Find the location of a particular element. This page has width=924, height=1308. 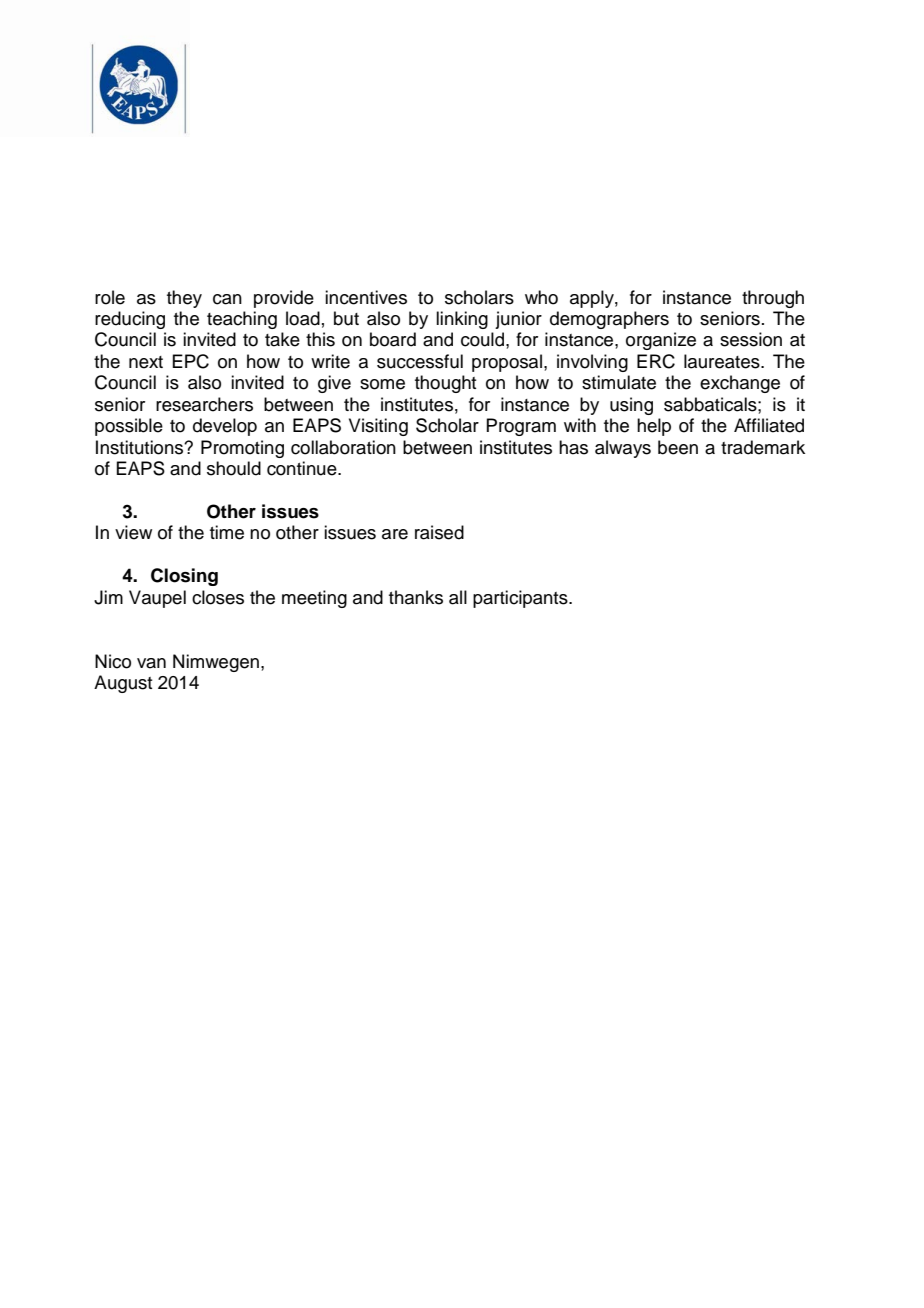

raised is located at coordinates (439, 532).
